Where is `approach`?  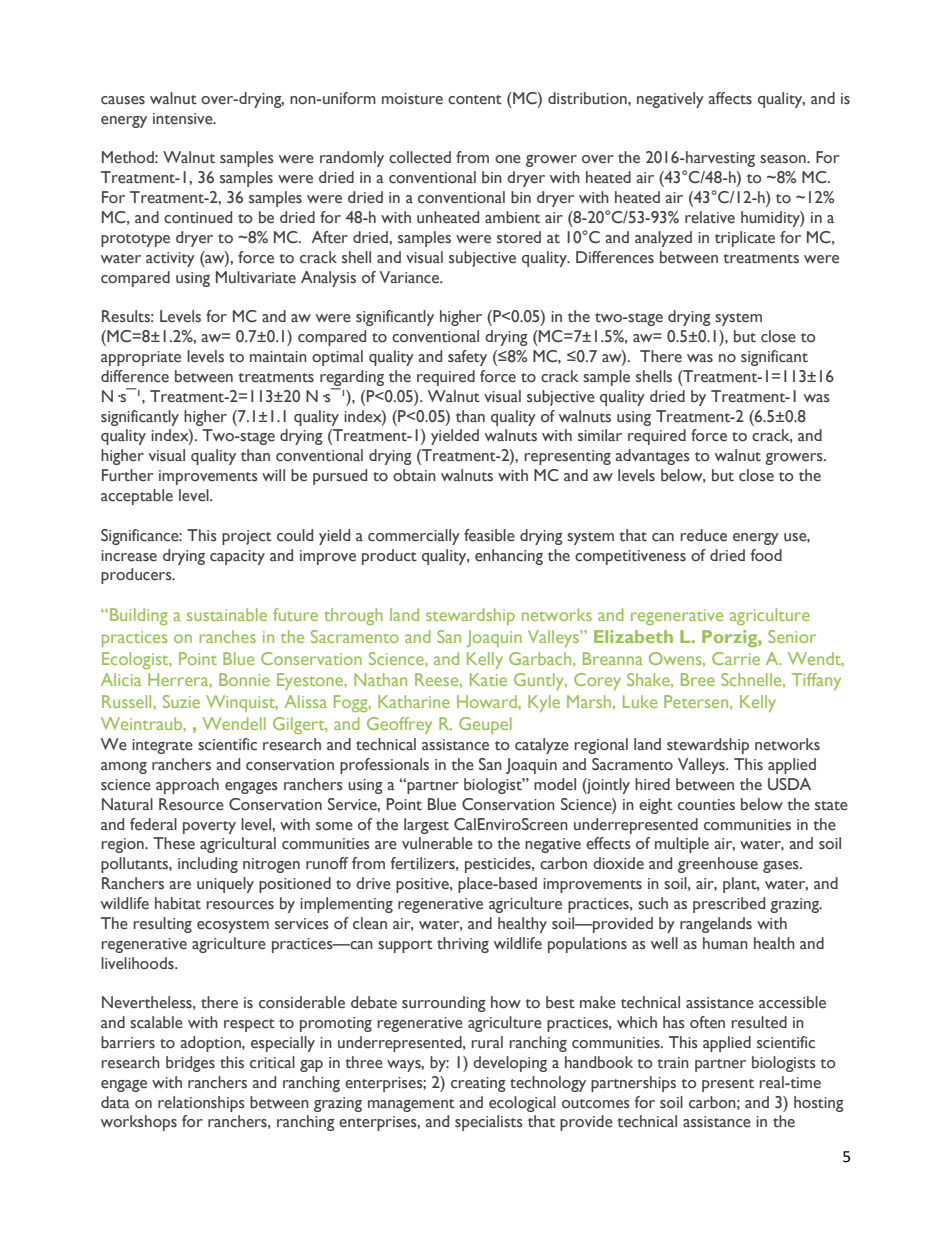 approach is located at coordinates (187, 786).
